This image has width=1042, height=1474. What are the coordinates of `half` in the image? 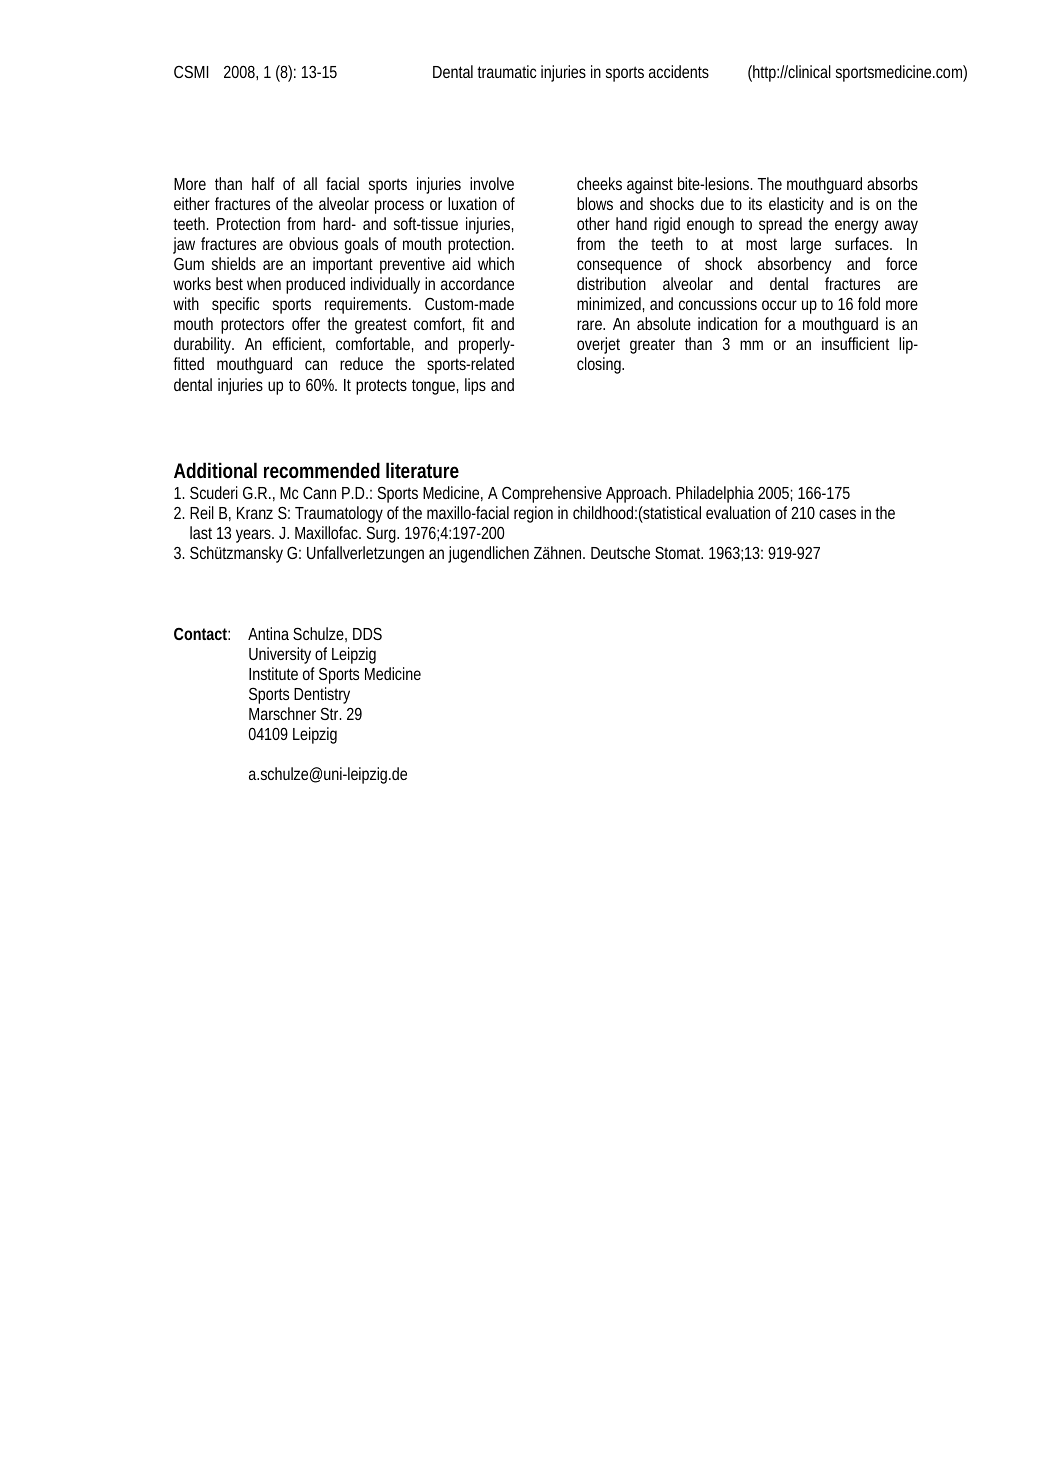 It's located at (263, 183).
